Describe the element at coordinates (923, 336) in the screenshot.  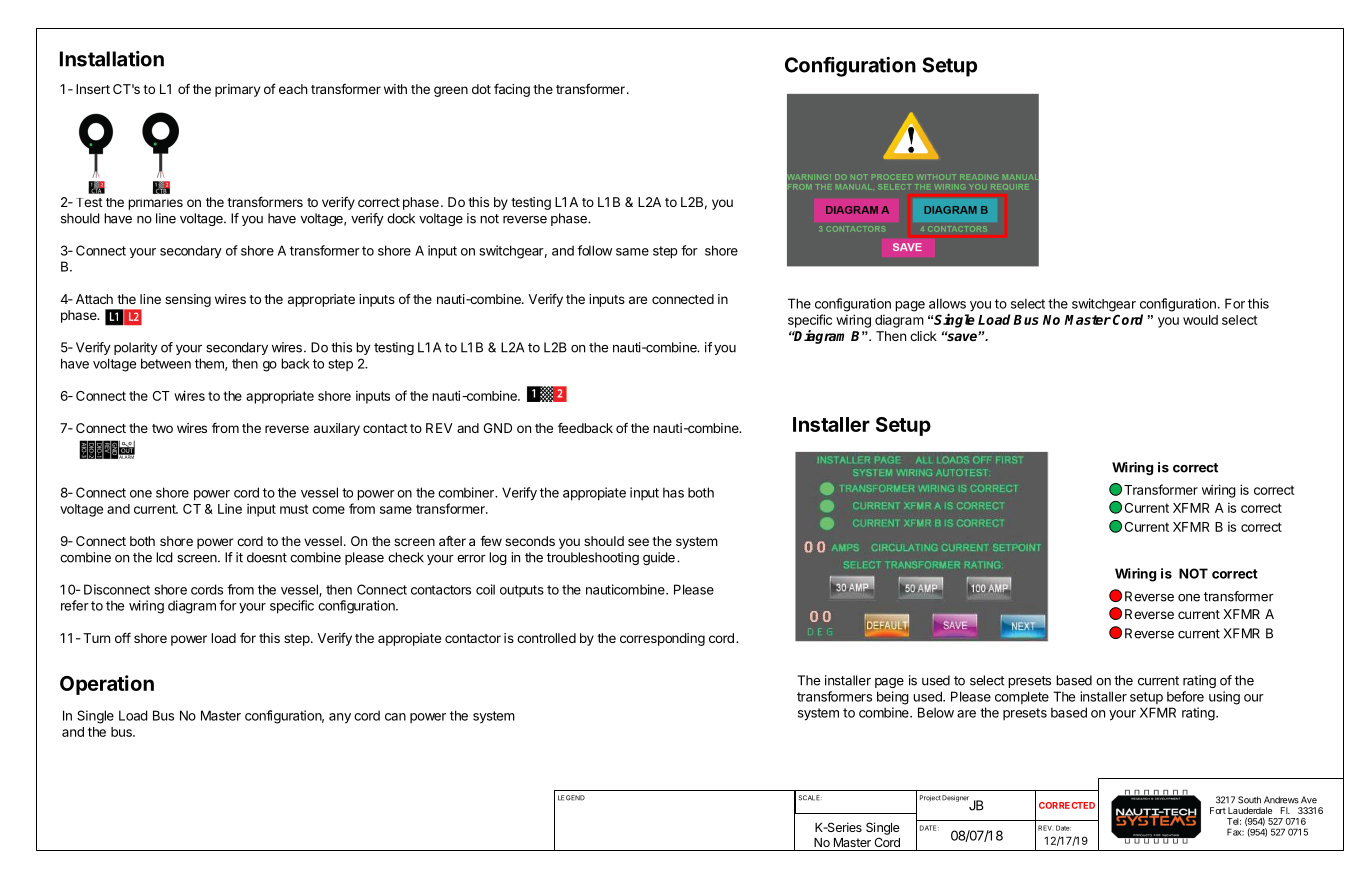
I see `click` at that location.
